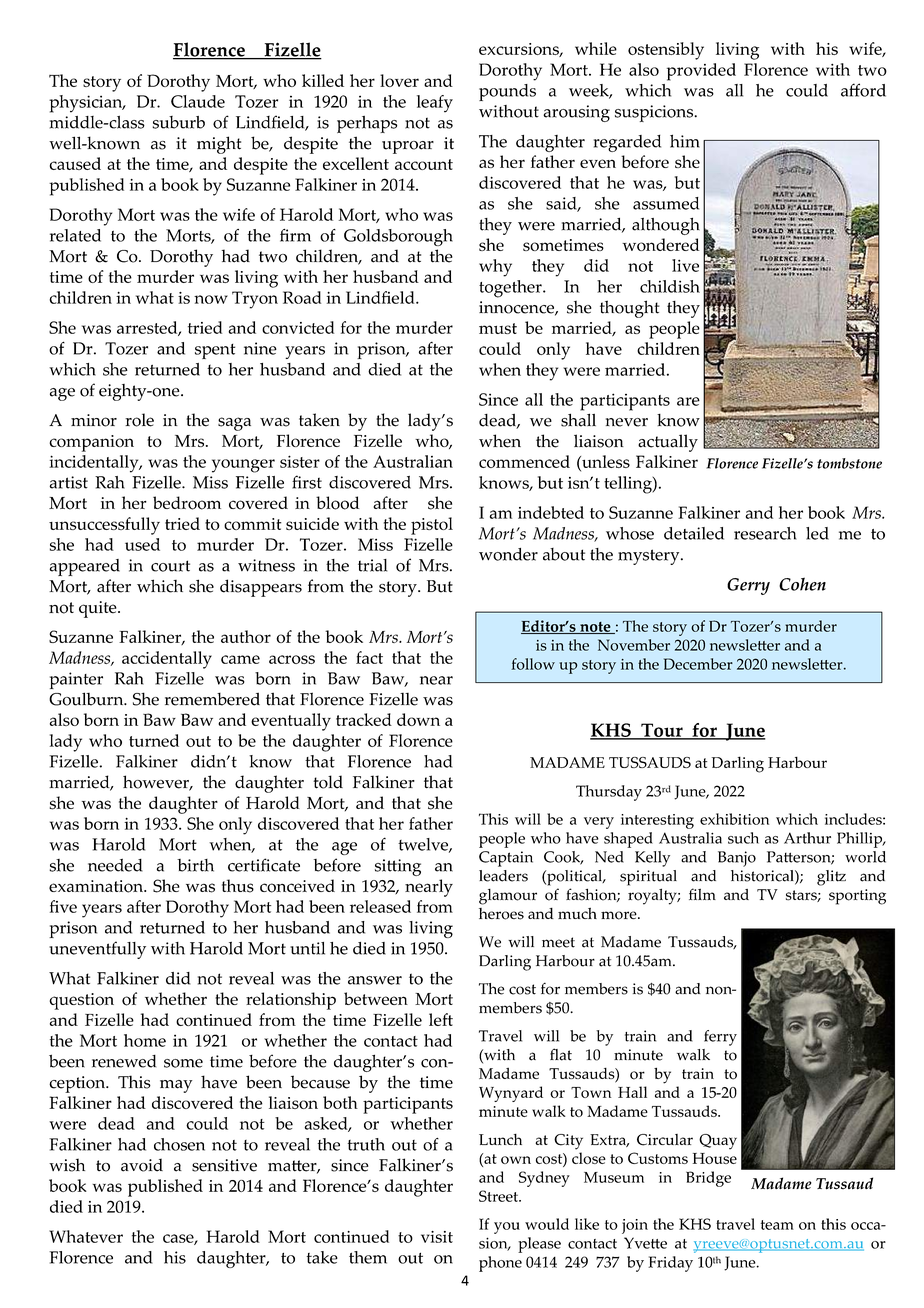 This screenshot has width=924, height=1308. I want to click on avoid, so click(142, 1165).
